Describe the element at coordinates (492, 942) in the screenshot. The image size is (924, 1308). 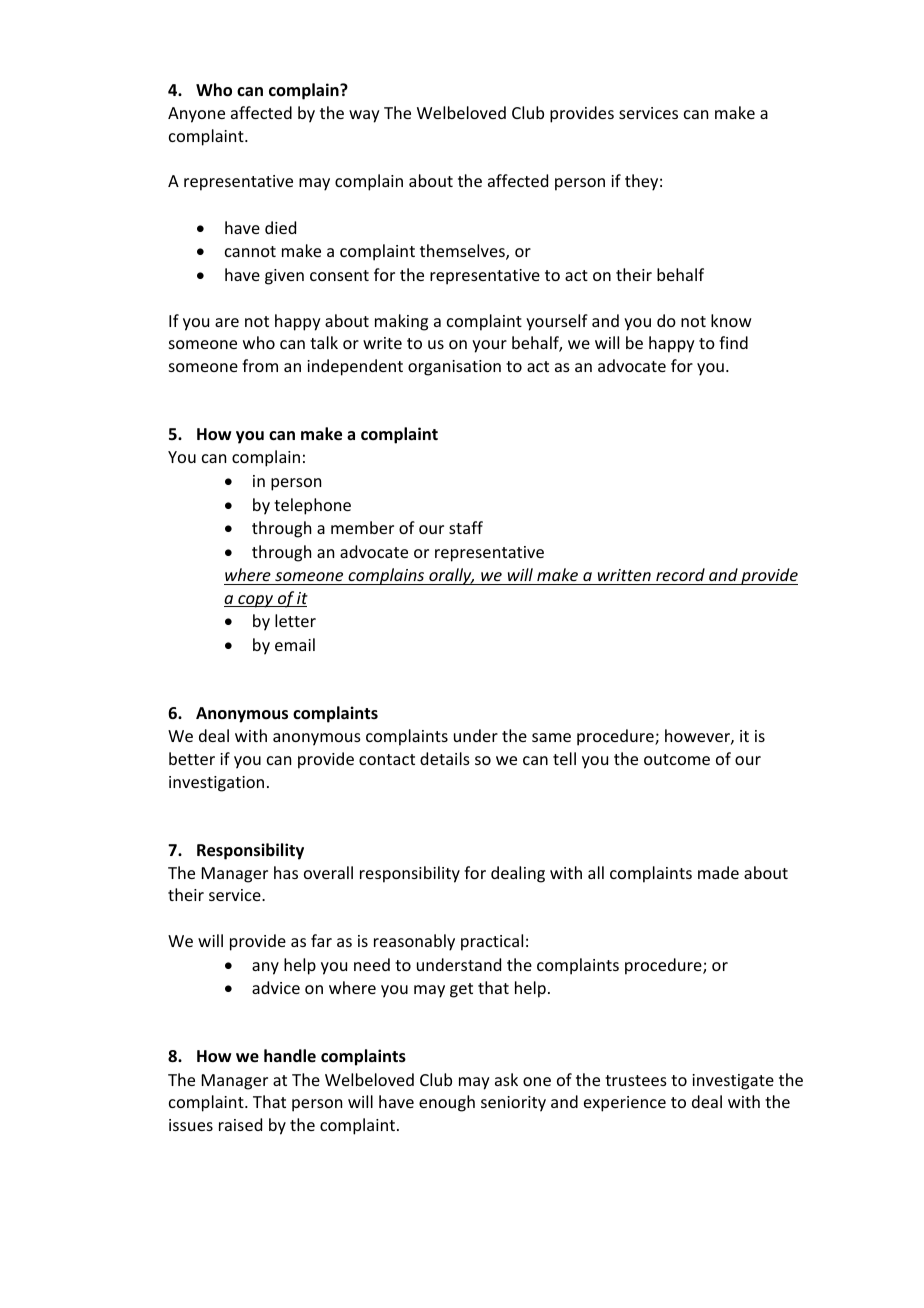
I see `practical` at that location.
